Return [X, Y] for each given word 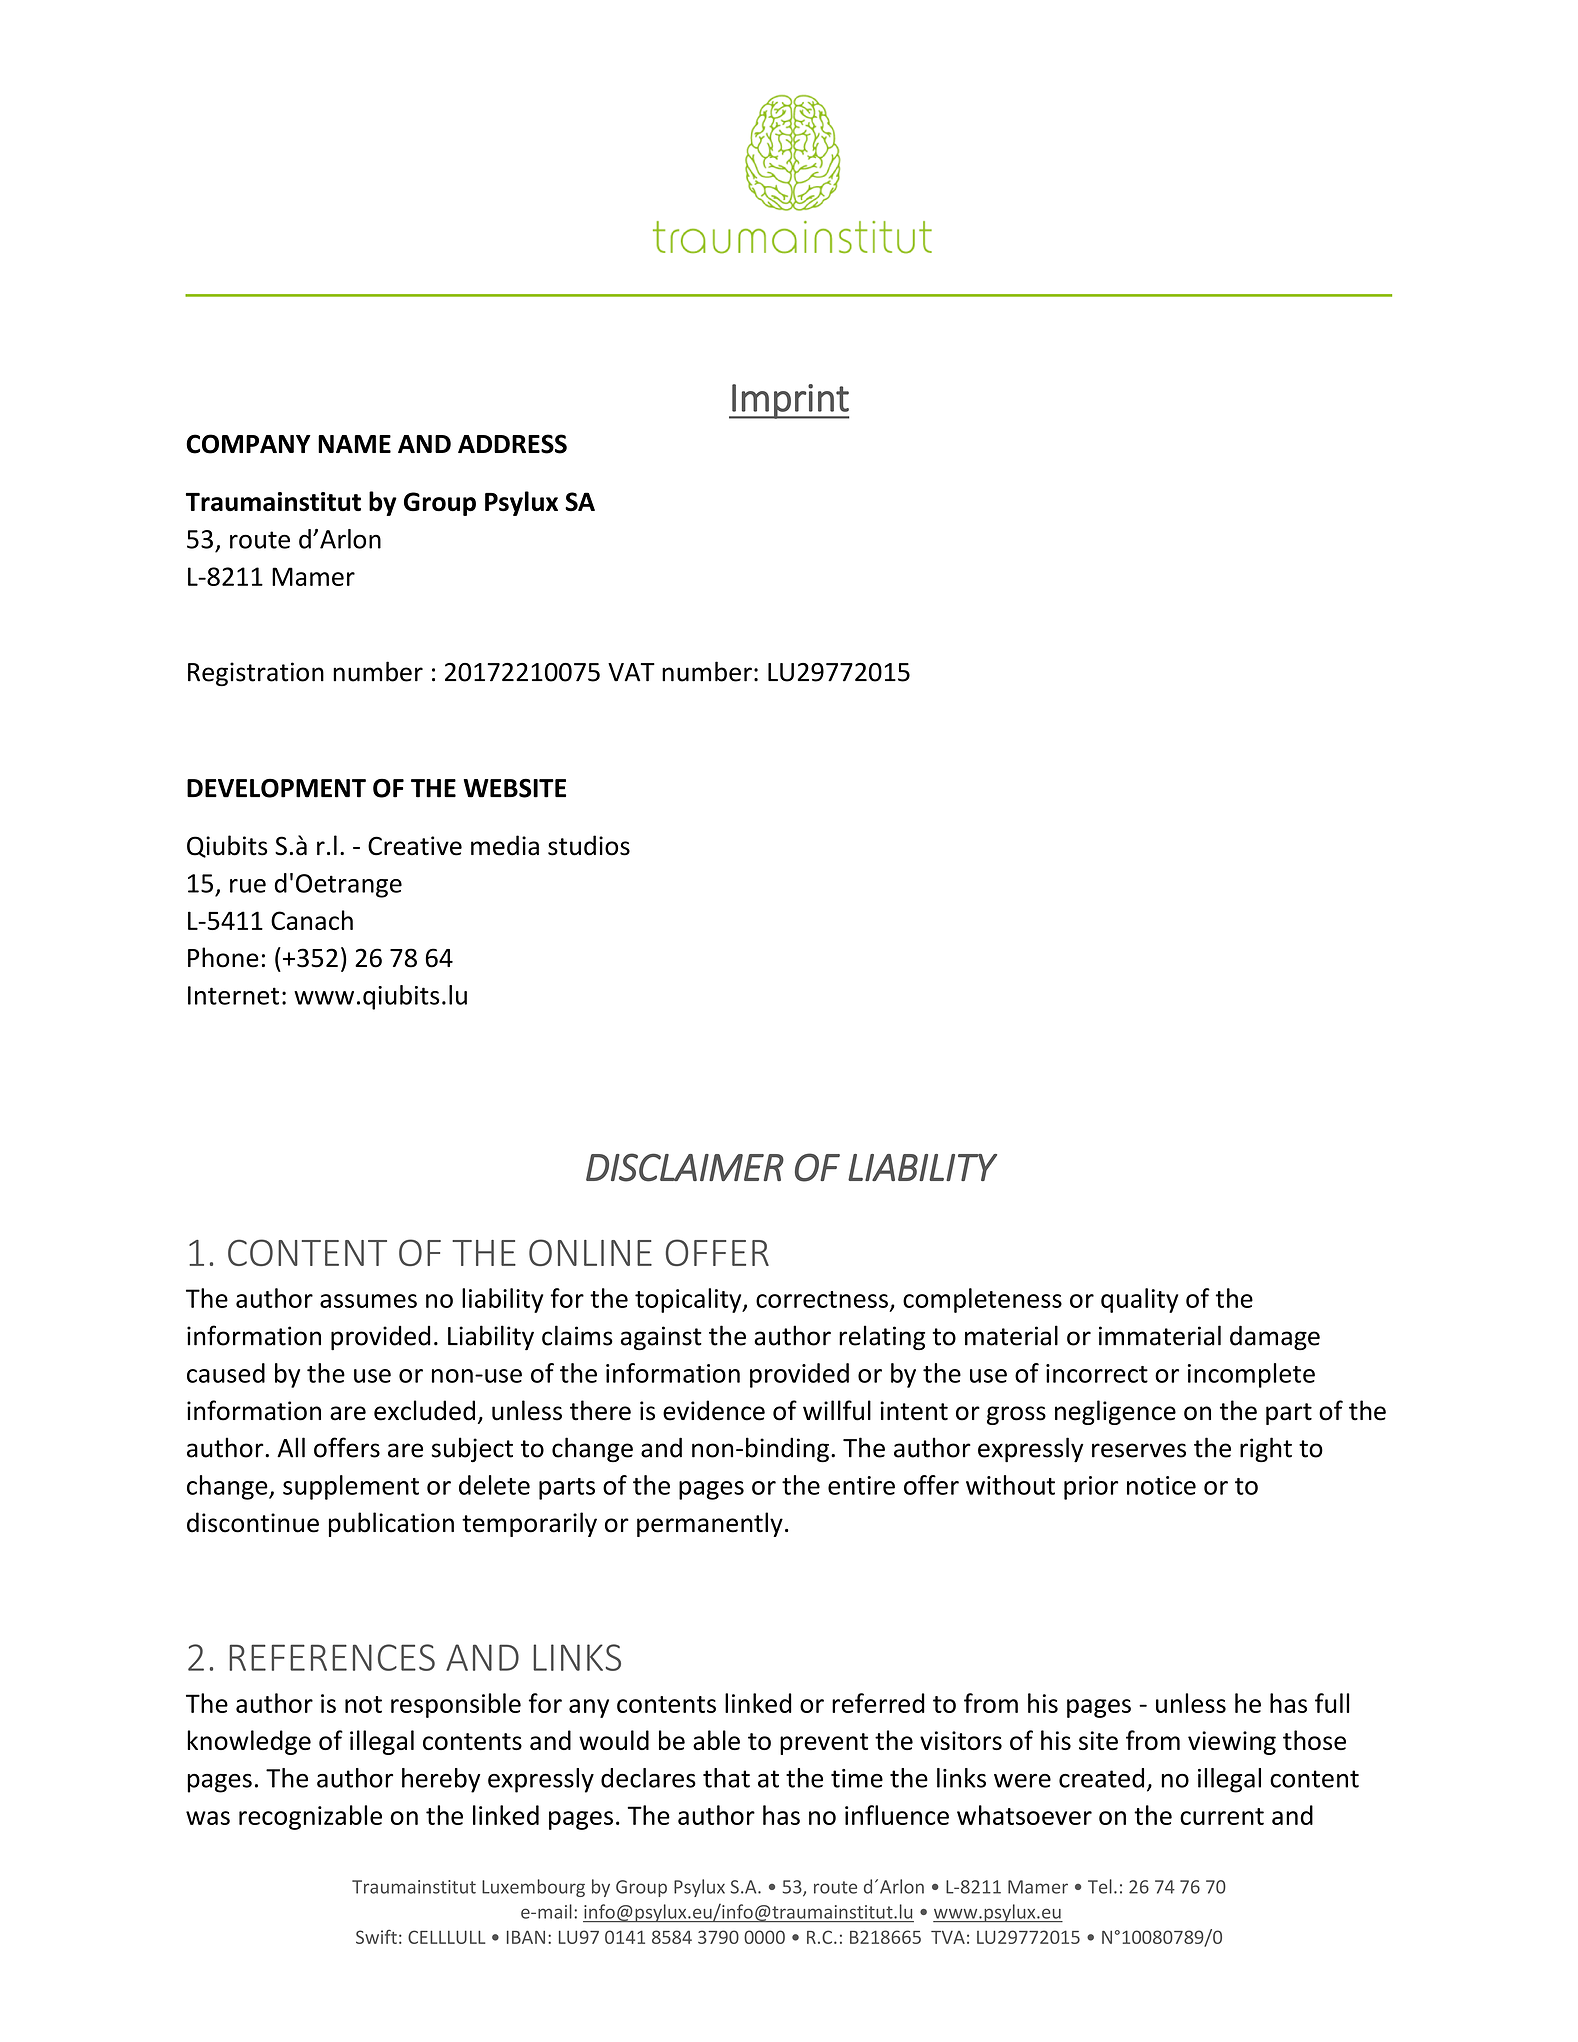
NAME [354, 444]
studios [589, 845]
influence [897, 1815]
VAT [631, 672]
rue [248, 886]
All [291, 1447]
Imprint [790, 401]
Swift [376, 1936]
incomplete [1251, 1375]
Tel [1100, 1886]
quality [1140, 1300]
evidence [714, 1410]
